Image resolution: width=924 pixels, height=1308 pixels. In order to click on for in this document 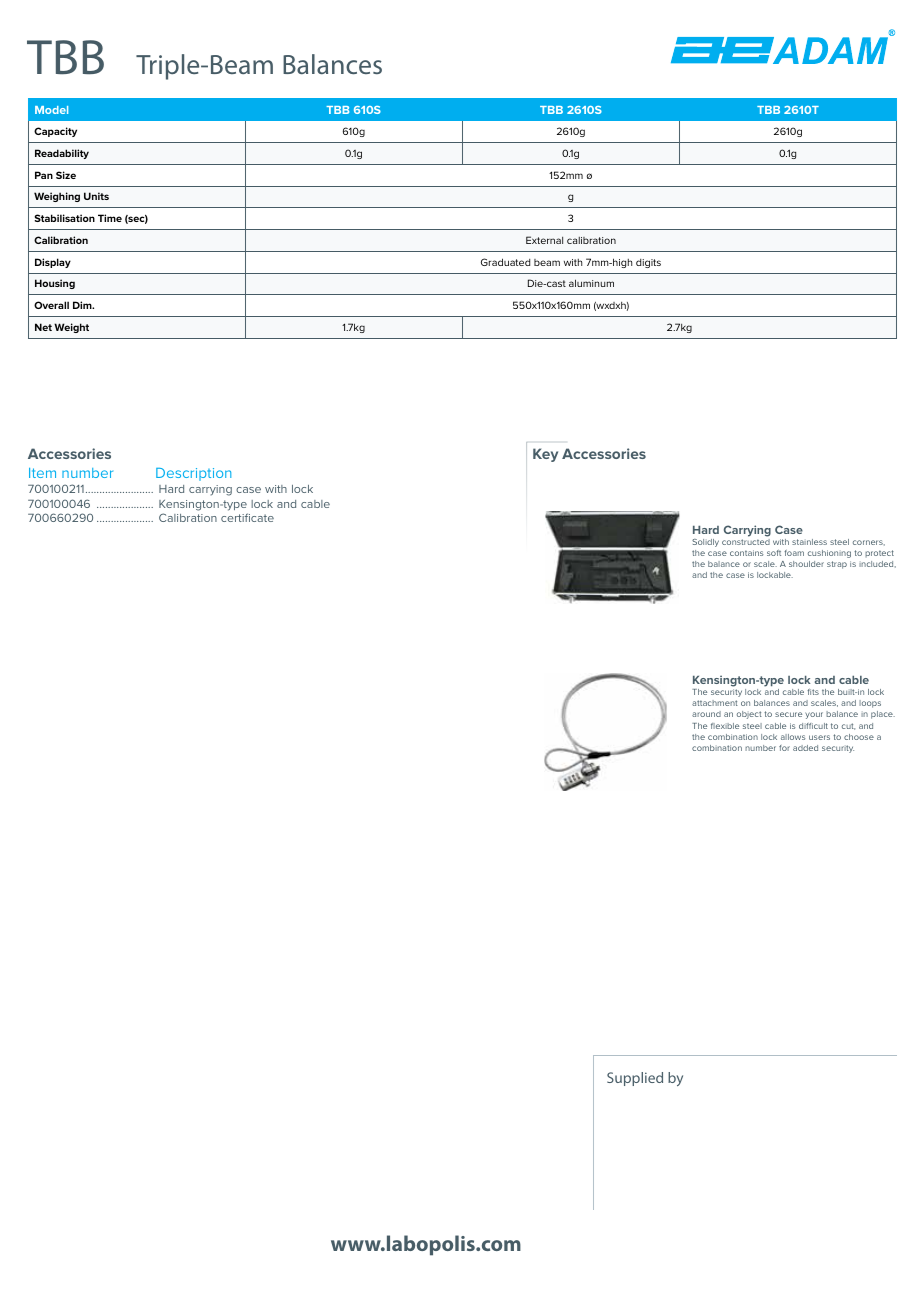, I will do `click(784, 748)`.
